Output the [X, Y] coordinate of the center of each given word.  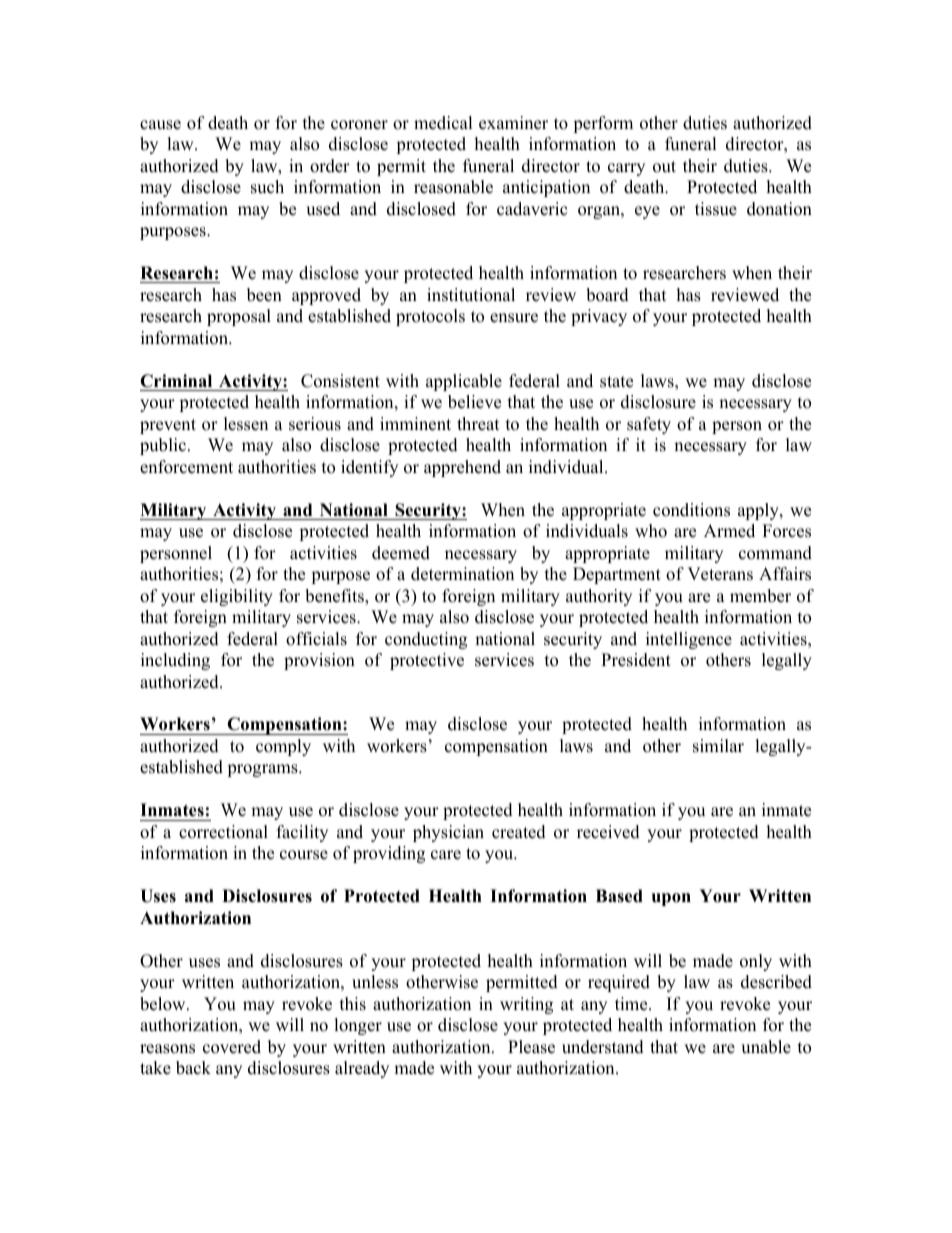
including [175, 661]
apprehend [462, 468]
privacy [599, 317]
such [267, 187]
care [446, 855]
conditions [691, 510]
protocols [430, 317]
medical [443, 123]
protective [427, 661]
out [664, 167]
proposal [239, 317]
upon [671, 899]
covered [232, 1047]
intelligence [689, 640]
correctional [223, 832]
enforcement [186, 467]
